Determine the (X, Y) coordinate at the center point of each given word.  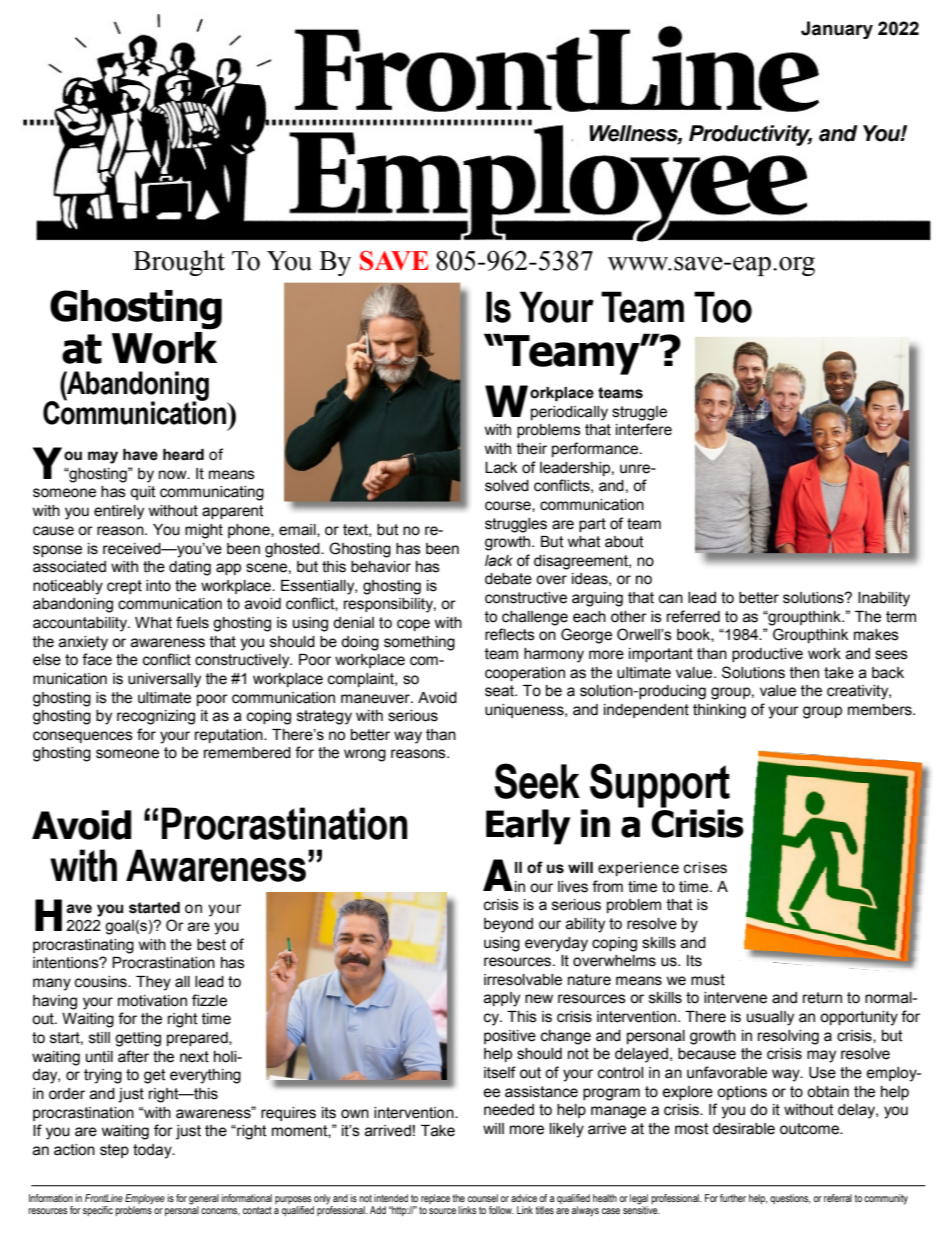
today (153, 1151)
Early (528, 827)
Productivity (750, 135)
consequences (83, 737)
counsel (483, 1198)
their (532, 449)
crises (705, 868)
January (837, 30)
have (140, 455)
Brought (179, 263)
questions (790, 1199)
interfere (644, 429)
